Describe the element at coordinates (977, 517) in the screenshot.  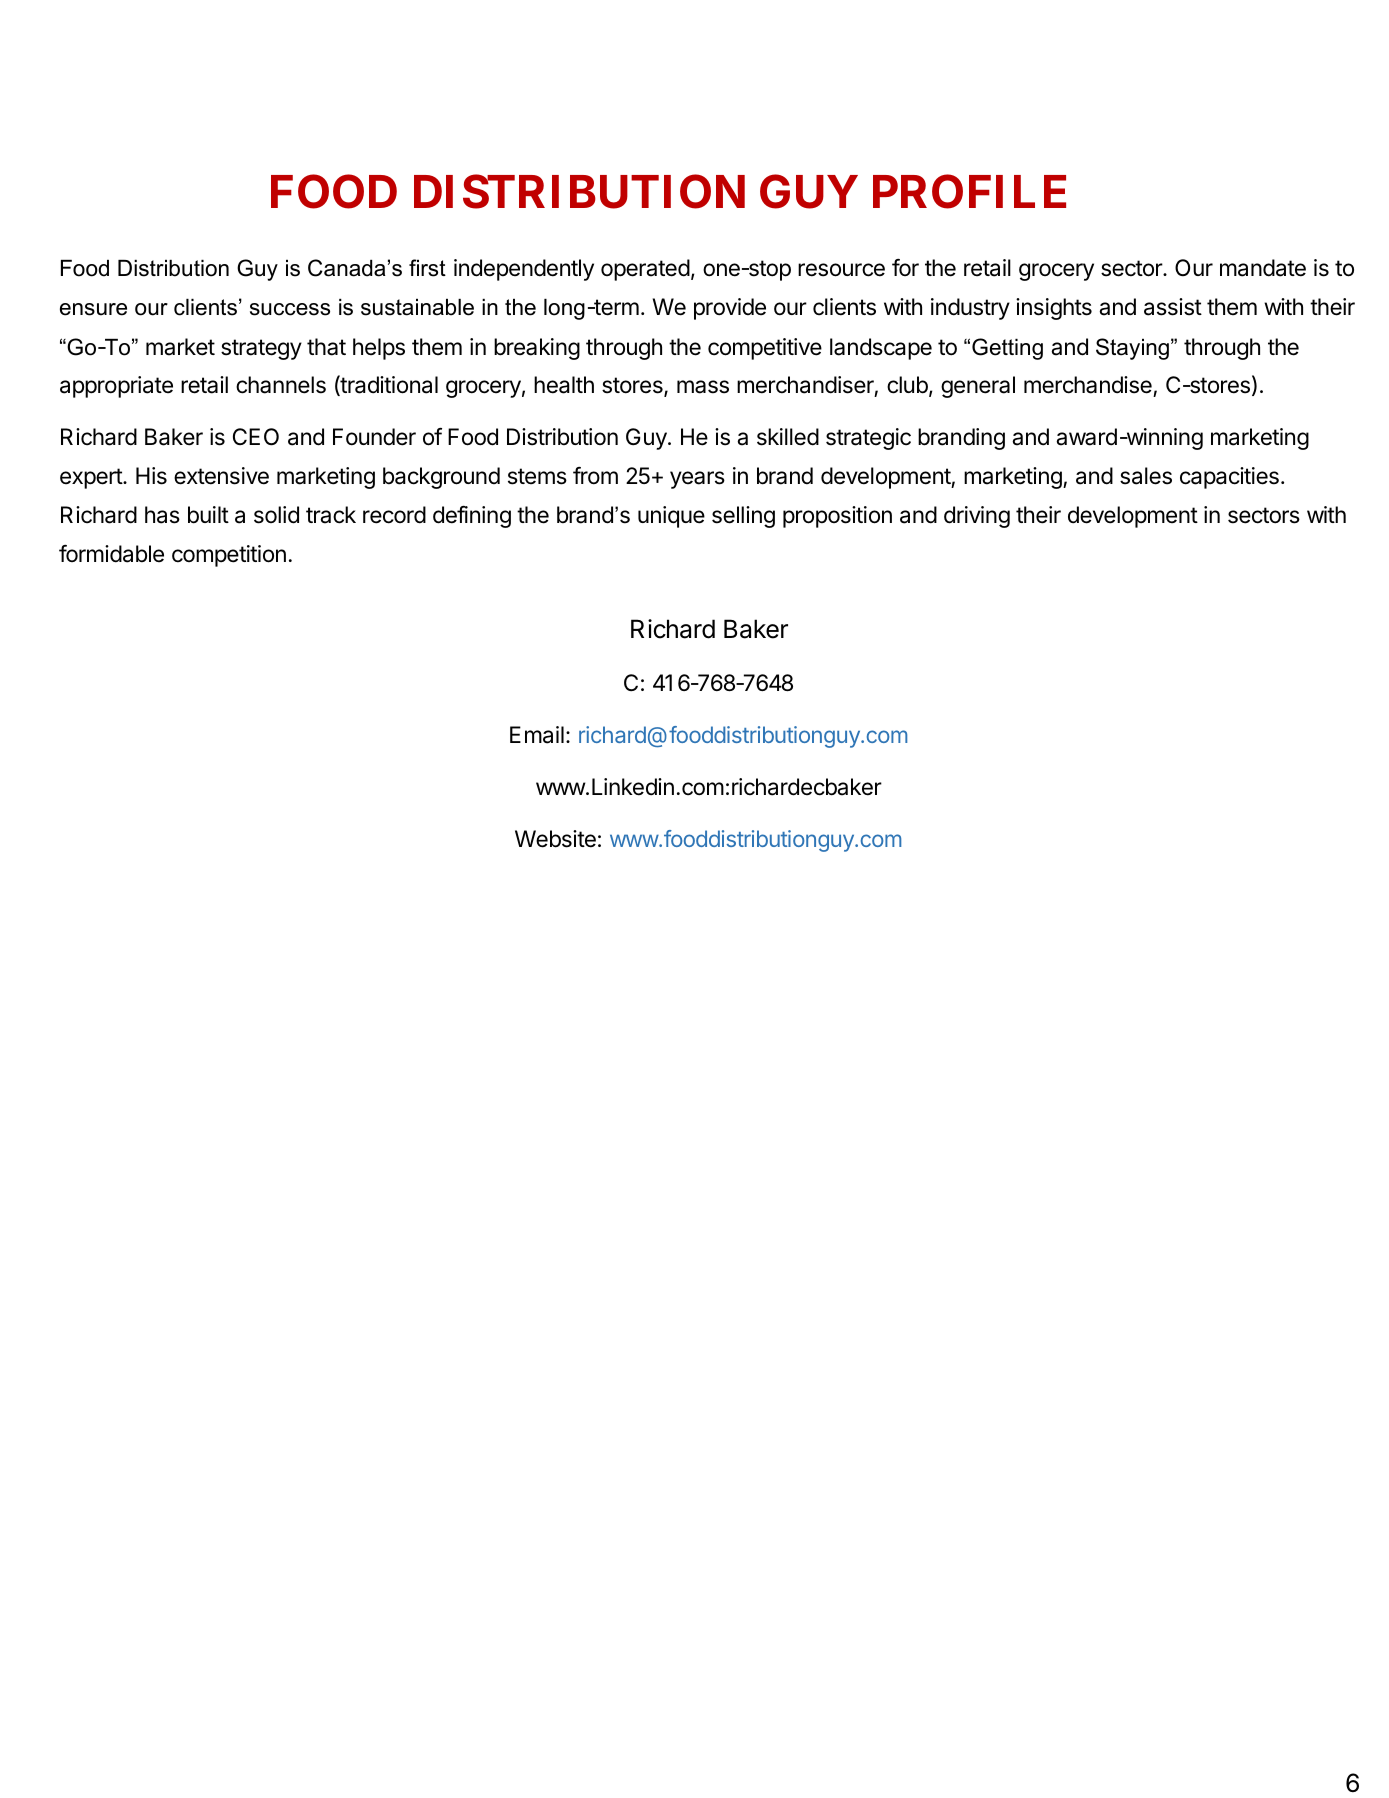
I see `driving` at that location.
